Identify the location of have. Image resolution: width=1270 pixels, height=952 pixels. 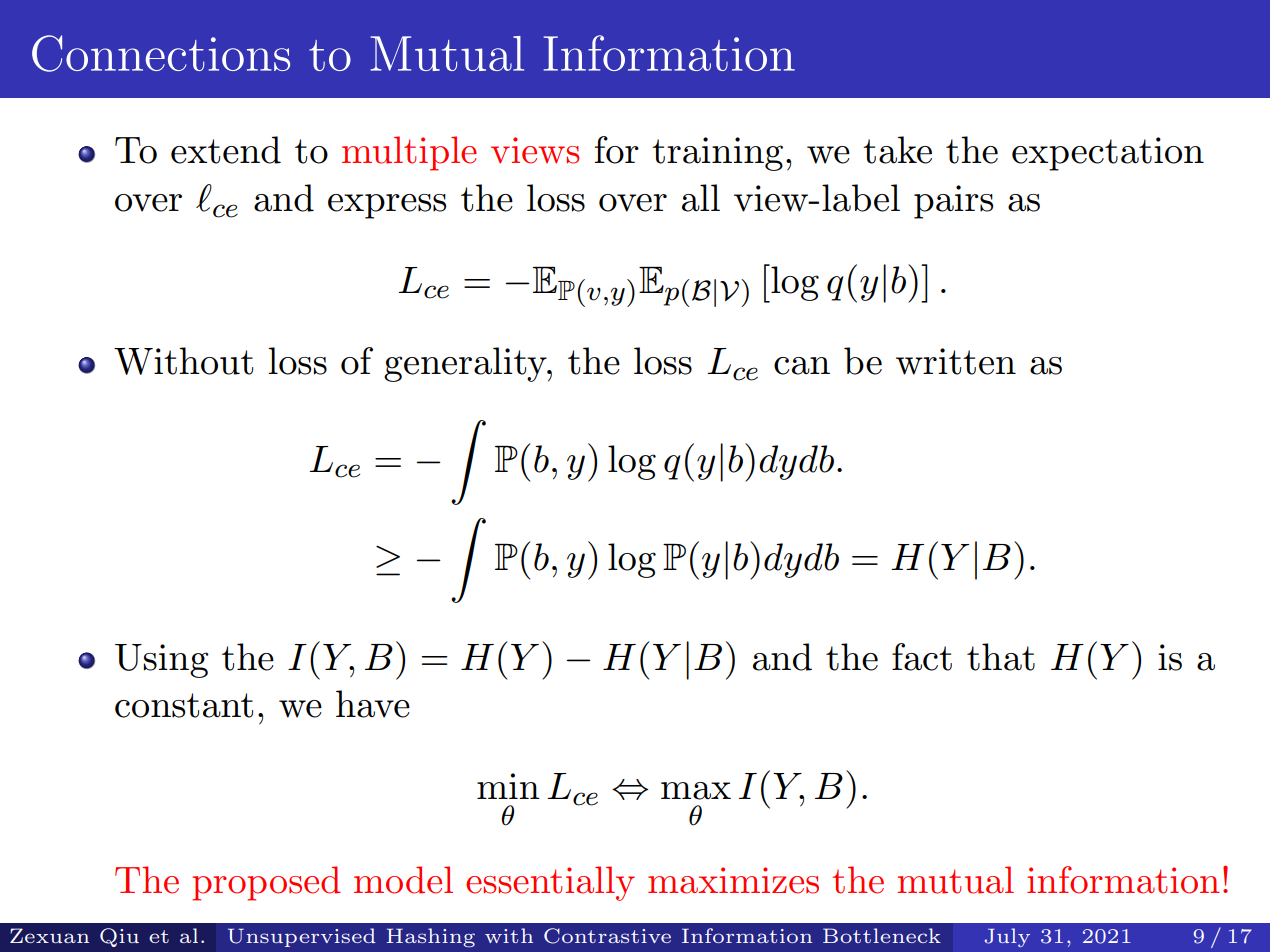
(373, 704).
